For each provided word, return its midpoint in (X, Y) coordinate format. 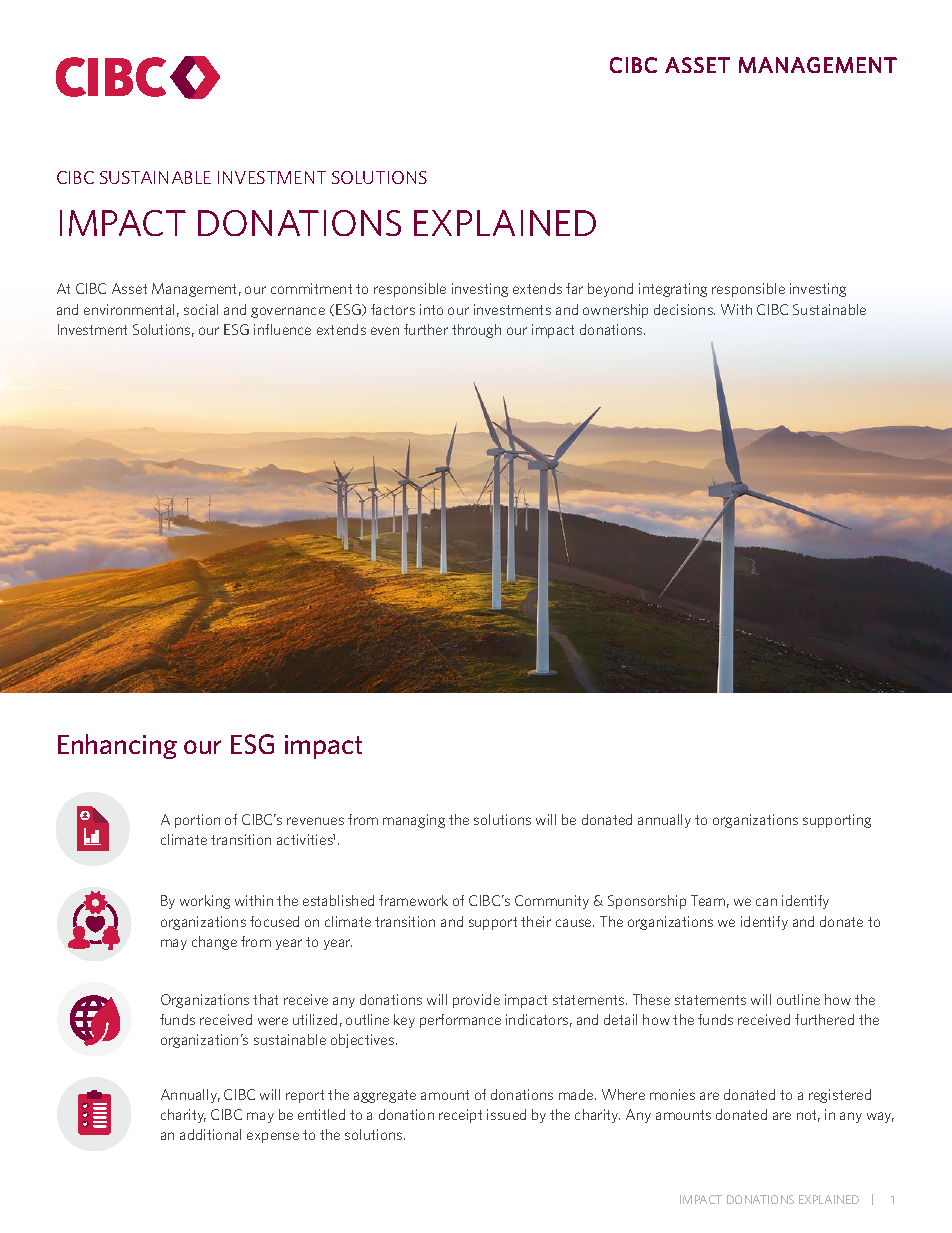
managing (414, 821)
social (201, 309)
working (205, 902)
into (431, 309)
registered (840, 1096)
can (766, 902)
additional (210, 1134)
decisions (684, 309)
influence (282, 329)
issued (506, 1114)
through (476, 331)
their (536, 921)
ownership (615, 311)
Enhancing (117, 746)
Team (708, 900)
